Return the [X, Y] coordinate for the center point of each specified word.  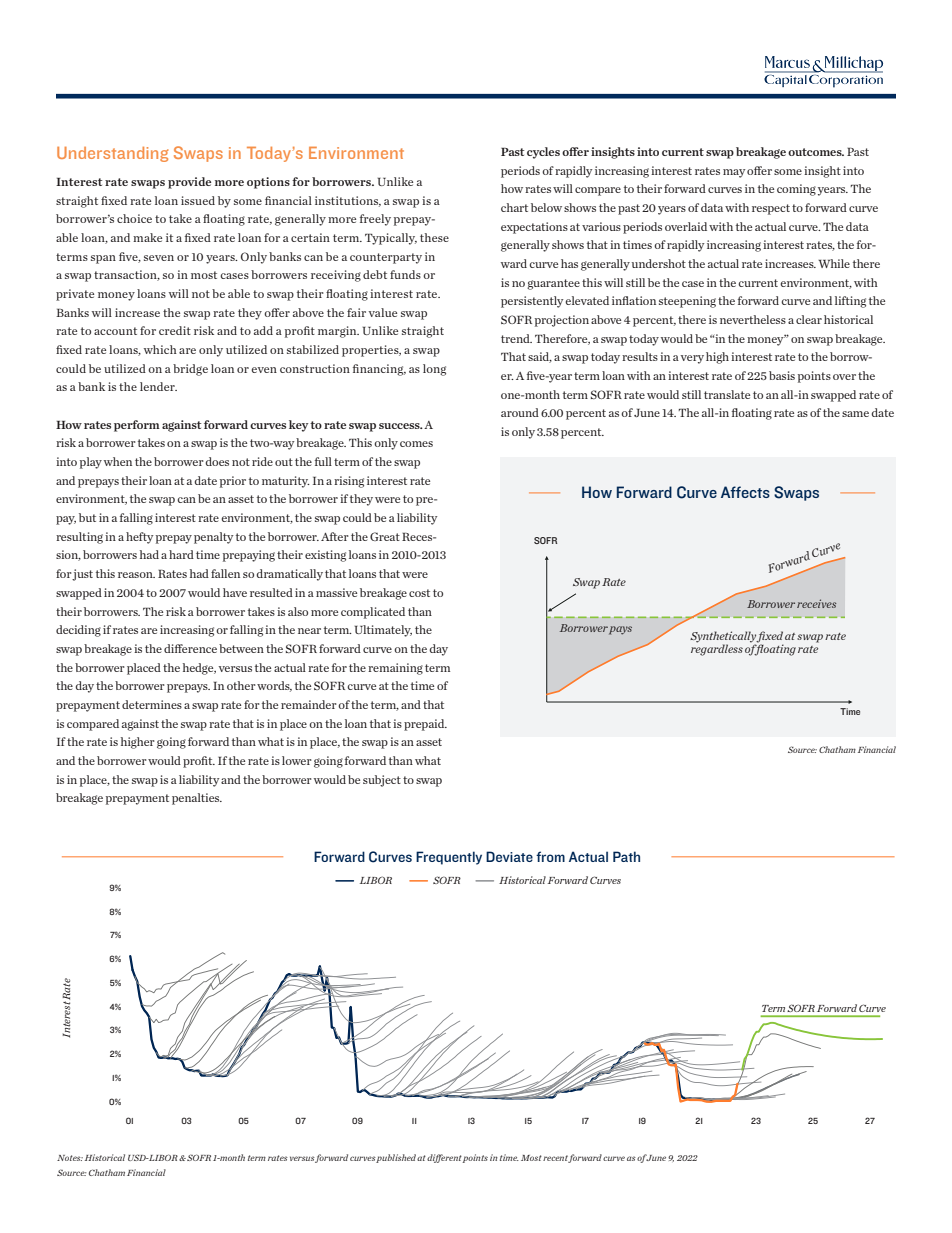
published [396, 1158]
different [444, 1158]
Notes [70, 1158]
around [520, 412]
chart [514, 207]
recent [556, 1159]
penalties [197, 799]
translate [727, 394]
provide [189, 183]
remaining [395, 669]
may [734, 173]
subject [382, 781]
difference [190, 648]
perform [137, 426]
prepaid [425, 725]
